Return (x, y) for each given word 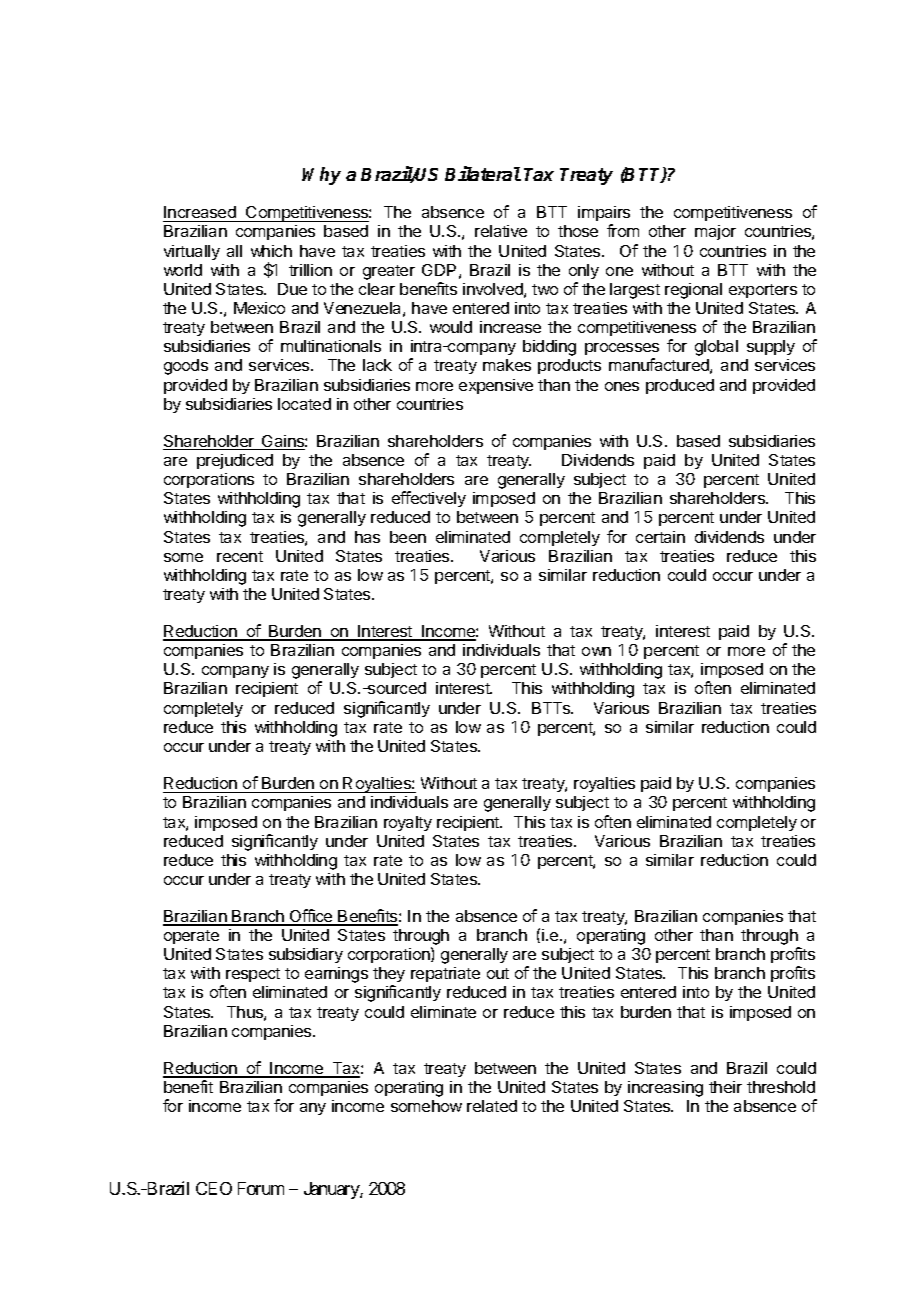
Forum (261, 1188)
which (271, 251)
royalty (408, 823)
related (492, 1106)
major (715, 232)
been (408, 537)
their (725, 1087)
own (596, 651)
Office (311, 917)
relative (501, 231)
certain (660, 537)
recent (240, 556)
